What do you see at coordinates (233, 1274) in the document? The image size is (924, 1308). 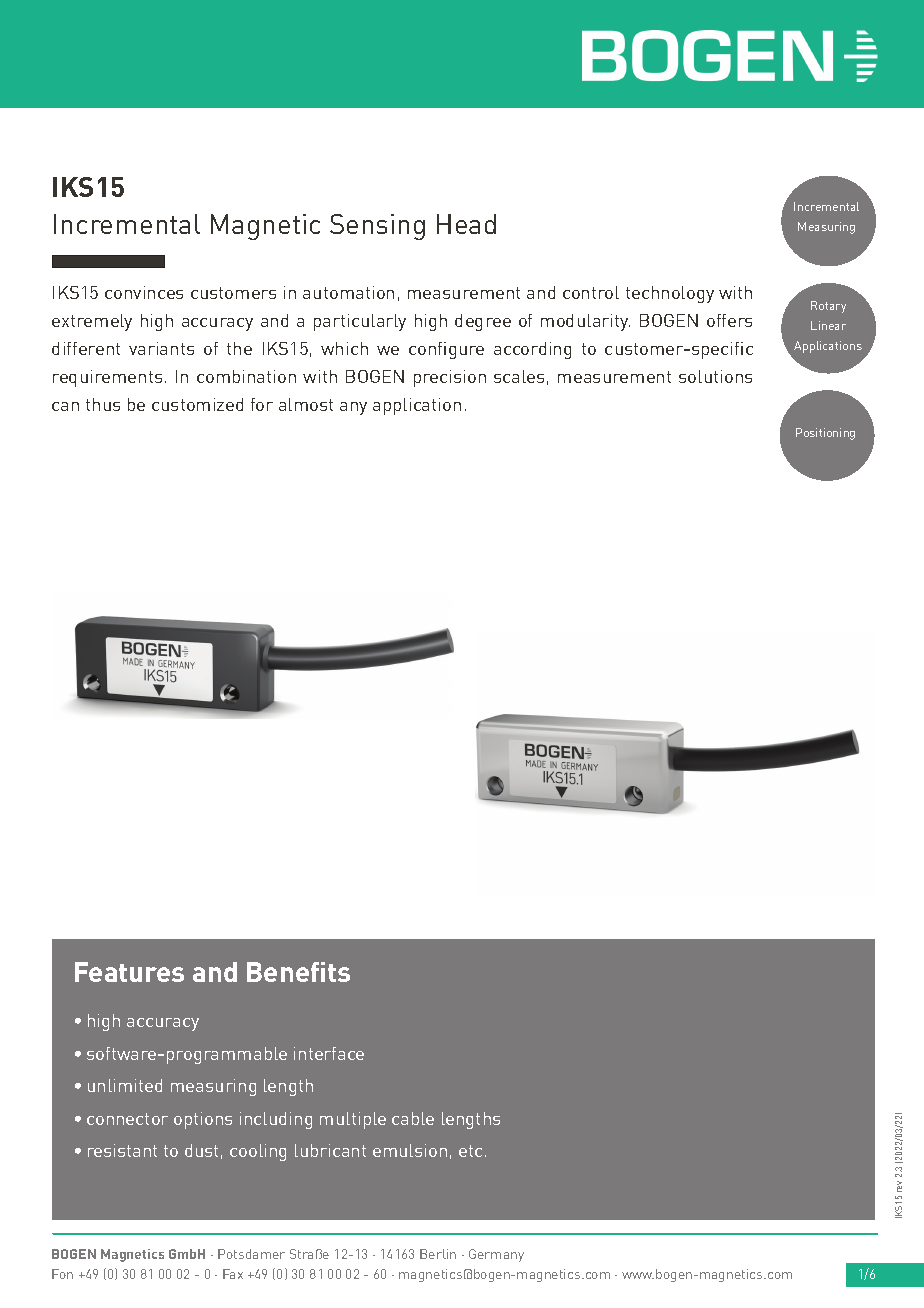 I see `Fax` at bounding box center [233, 1274].
